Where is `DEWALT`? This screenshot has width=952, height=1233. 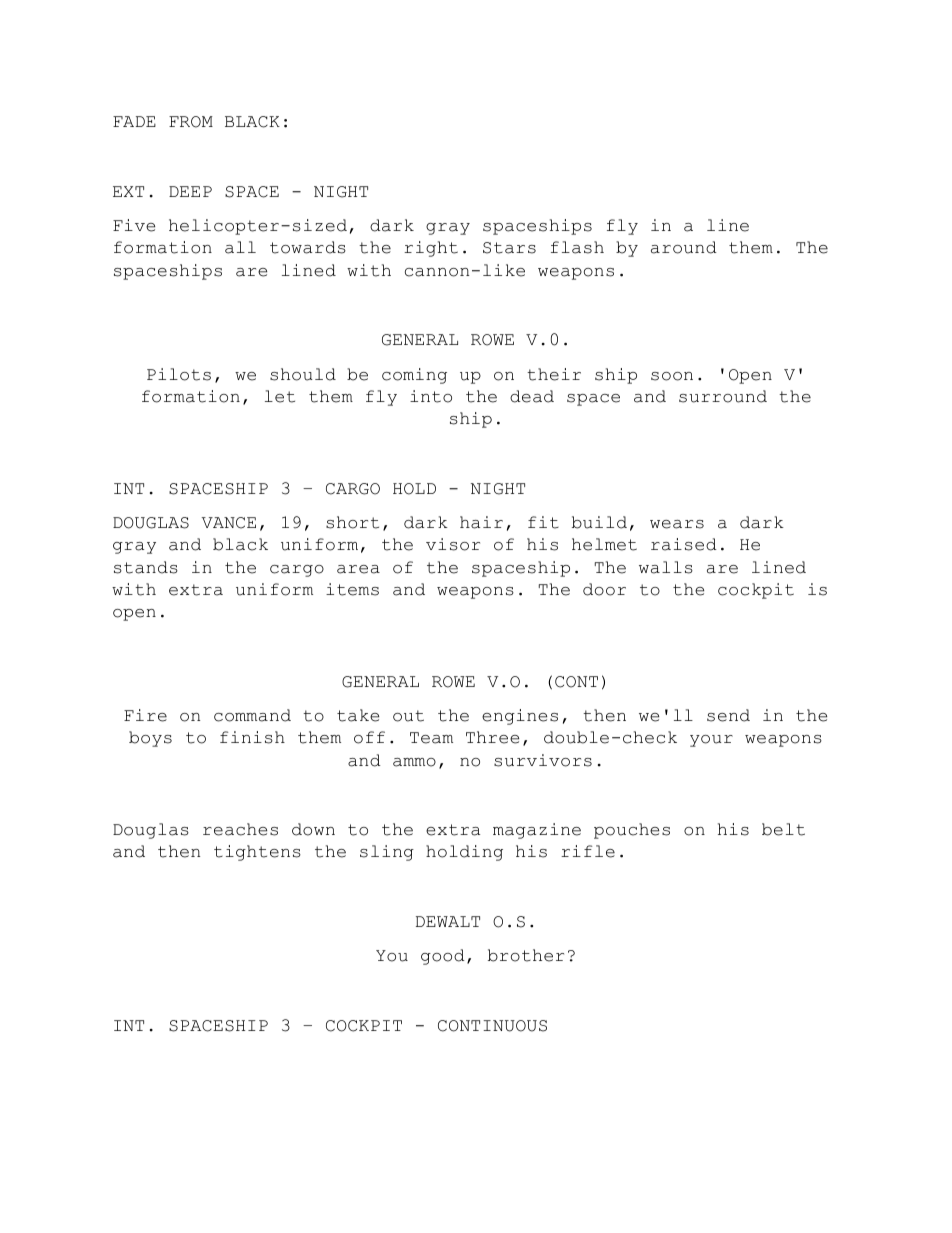 DEWALT is located at coordinates (448, 921).
